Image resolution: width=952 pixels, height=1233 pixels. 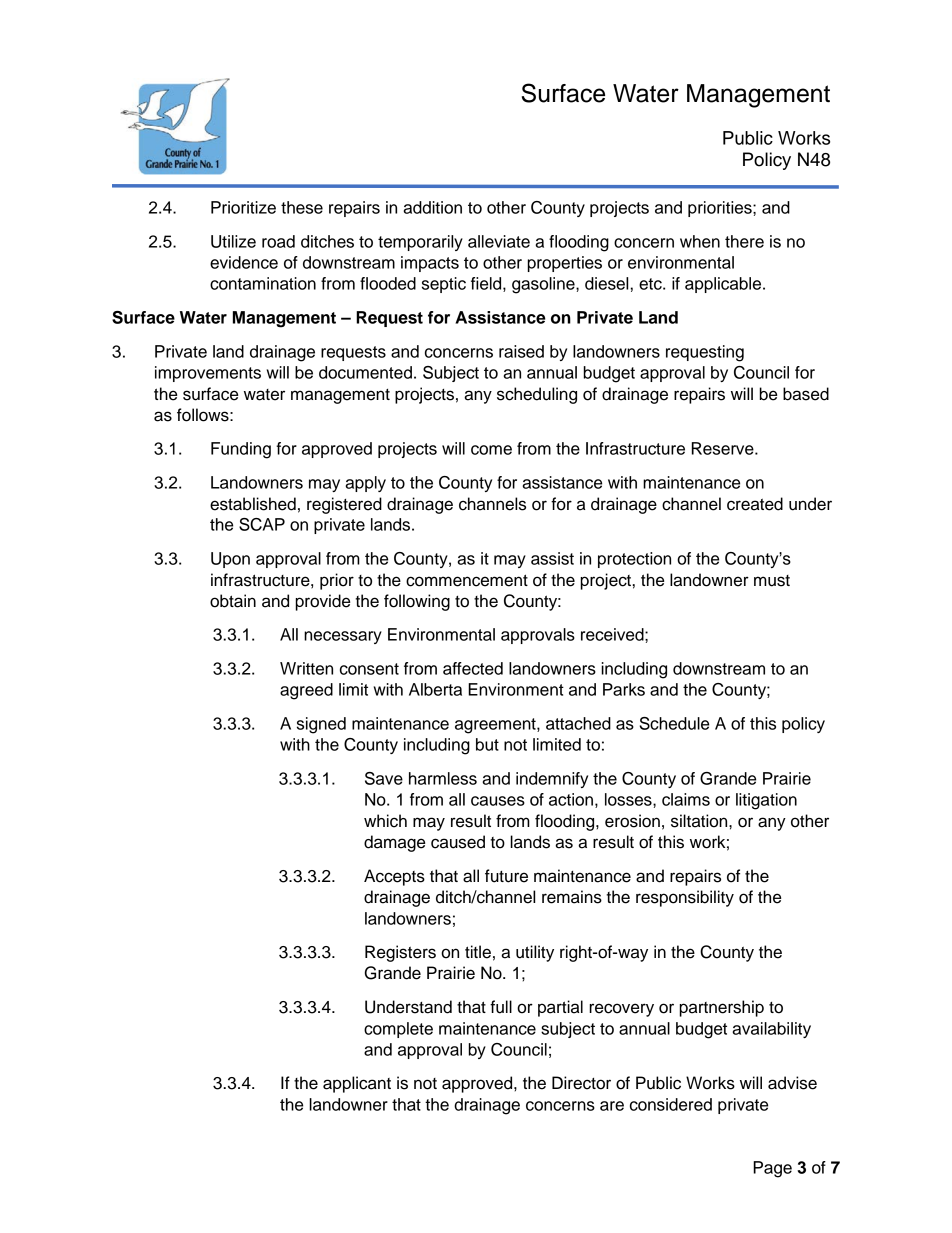 What do you see at coordinates (674, 723) in the screenshot?
I see `Schedule` at bounding box center [674, 723].
